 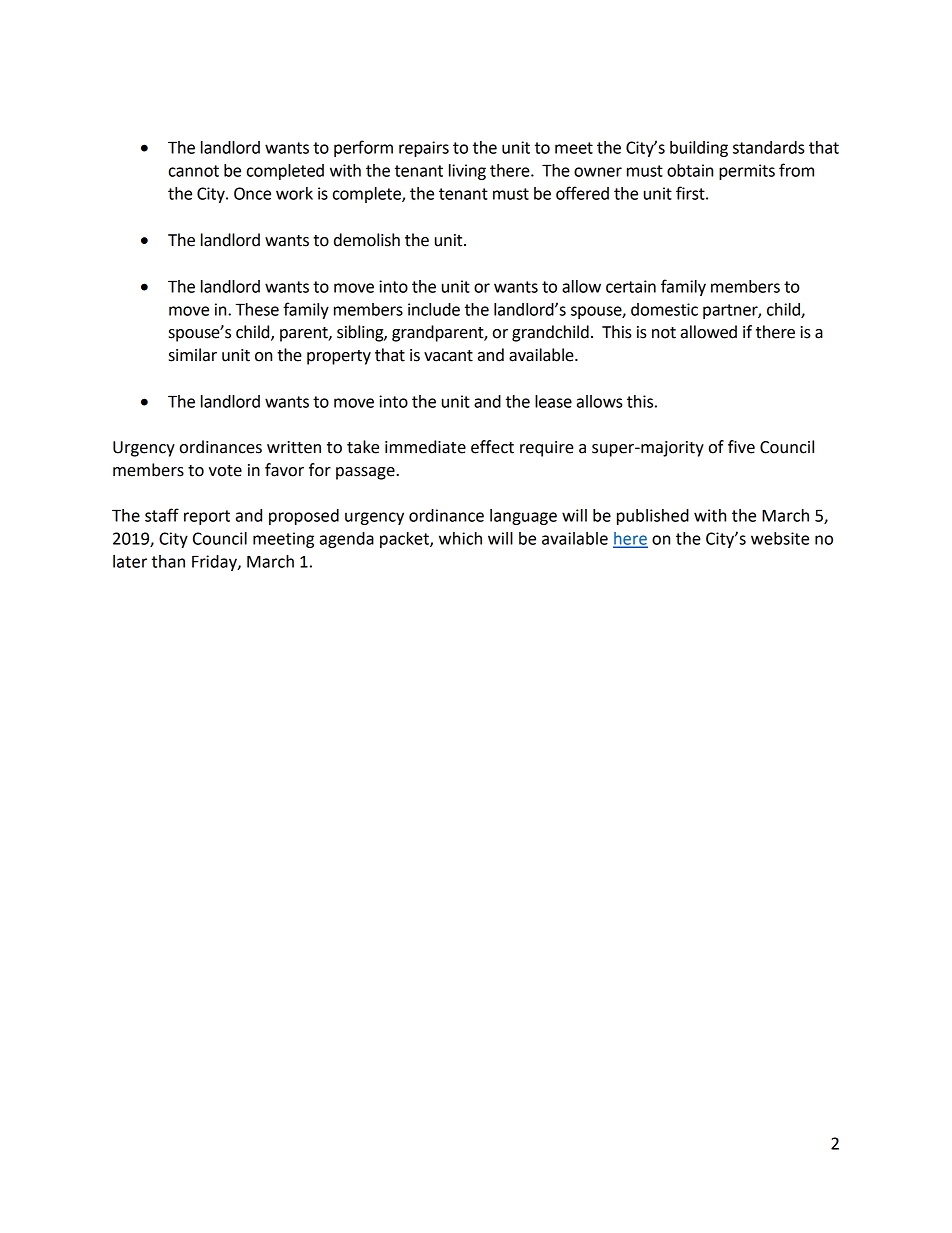 What do you see at coordinates (699, 149) in the image?
I see `building` at bounding box center [699, 149].
